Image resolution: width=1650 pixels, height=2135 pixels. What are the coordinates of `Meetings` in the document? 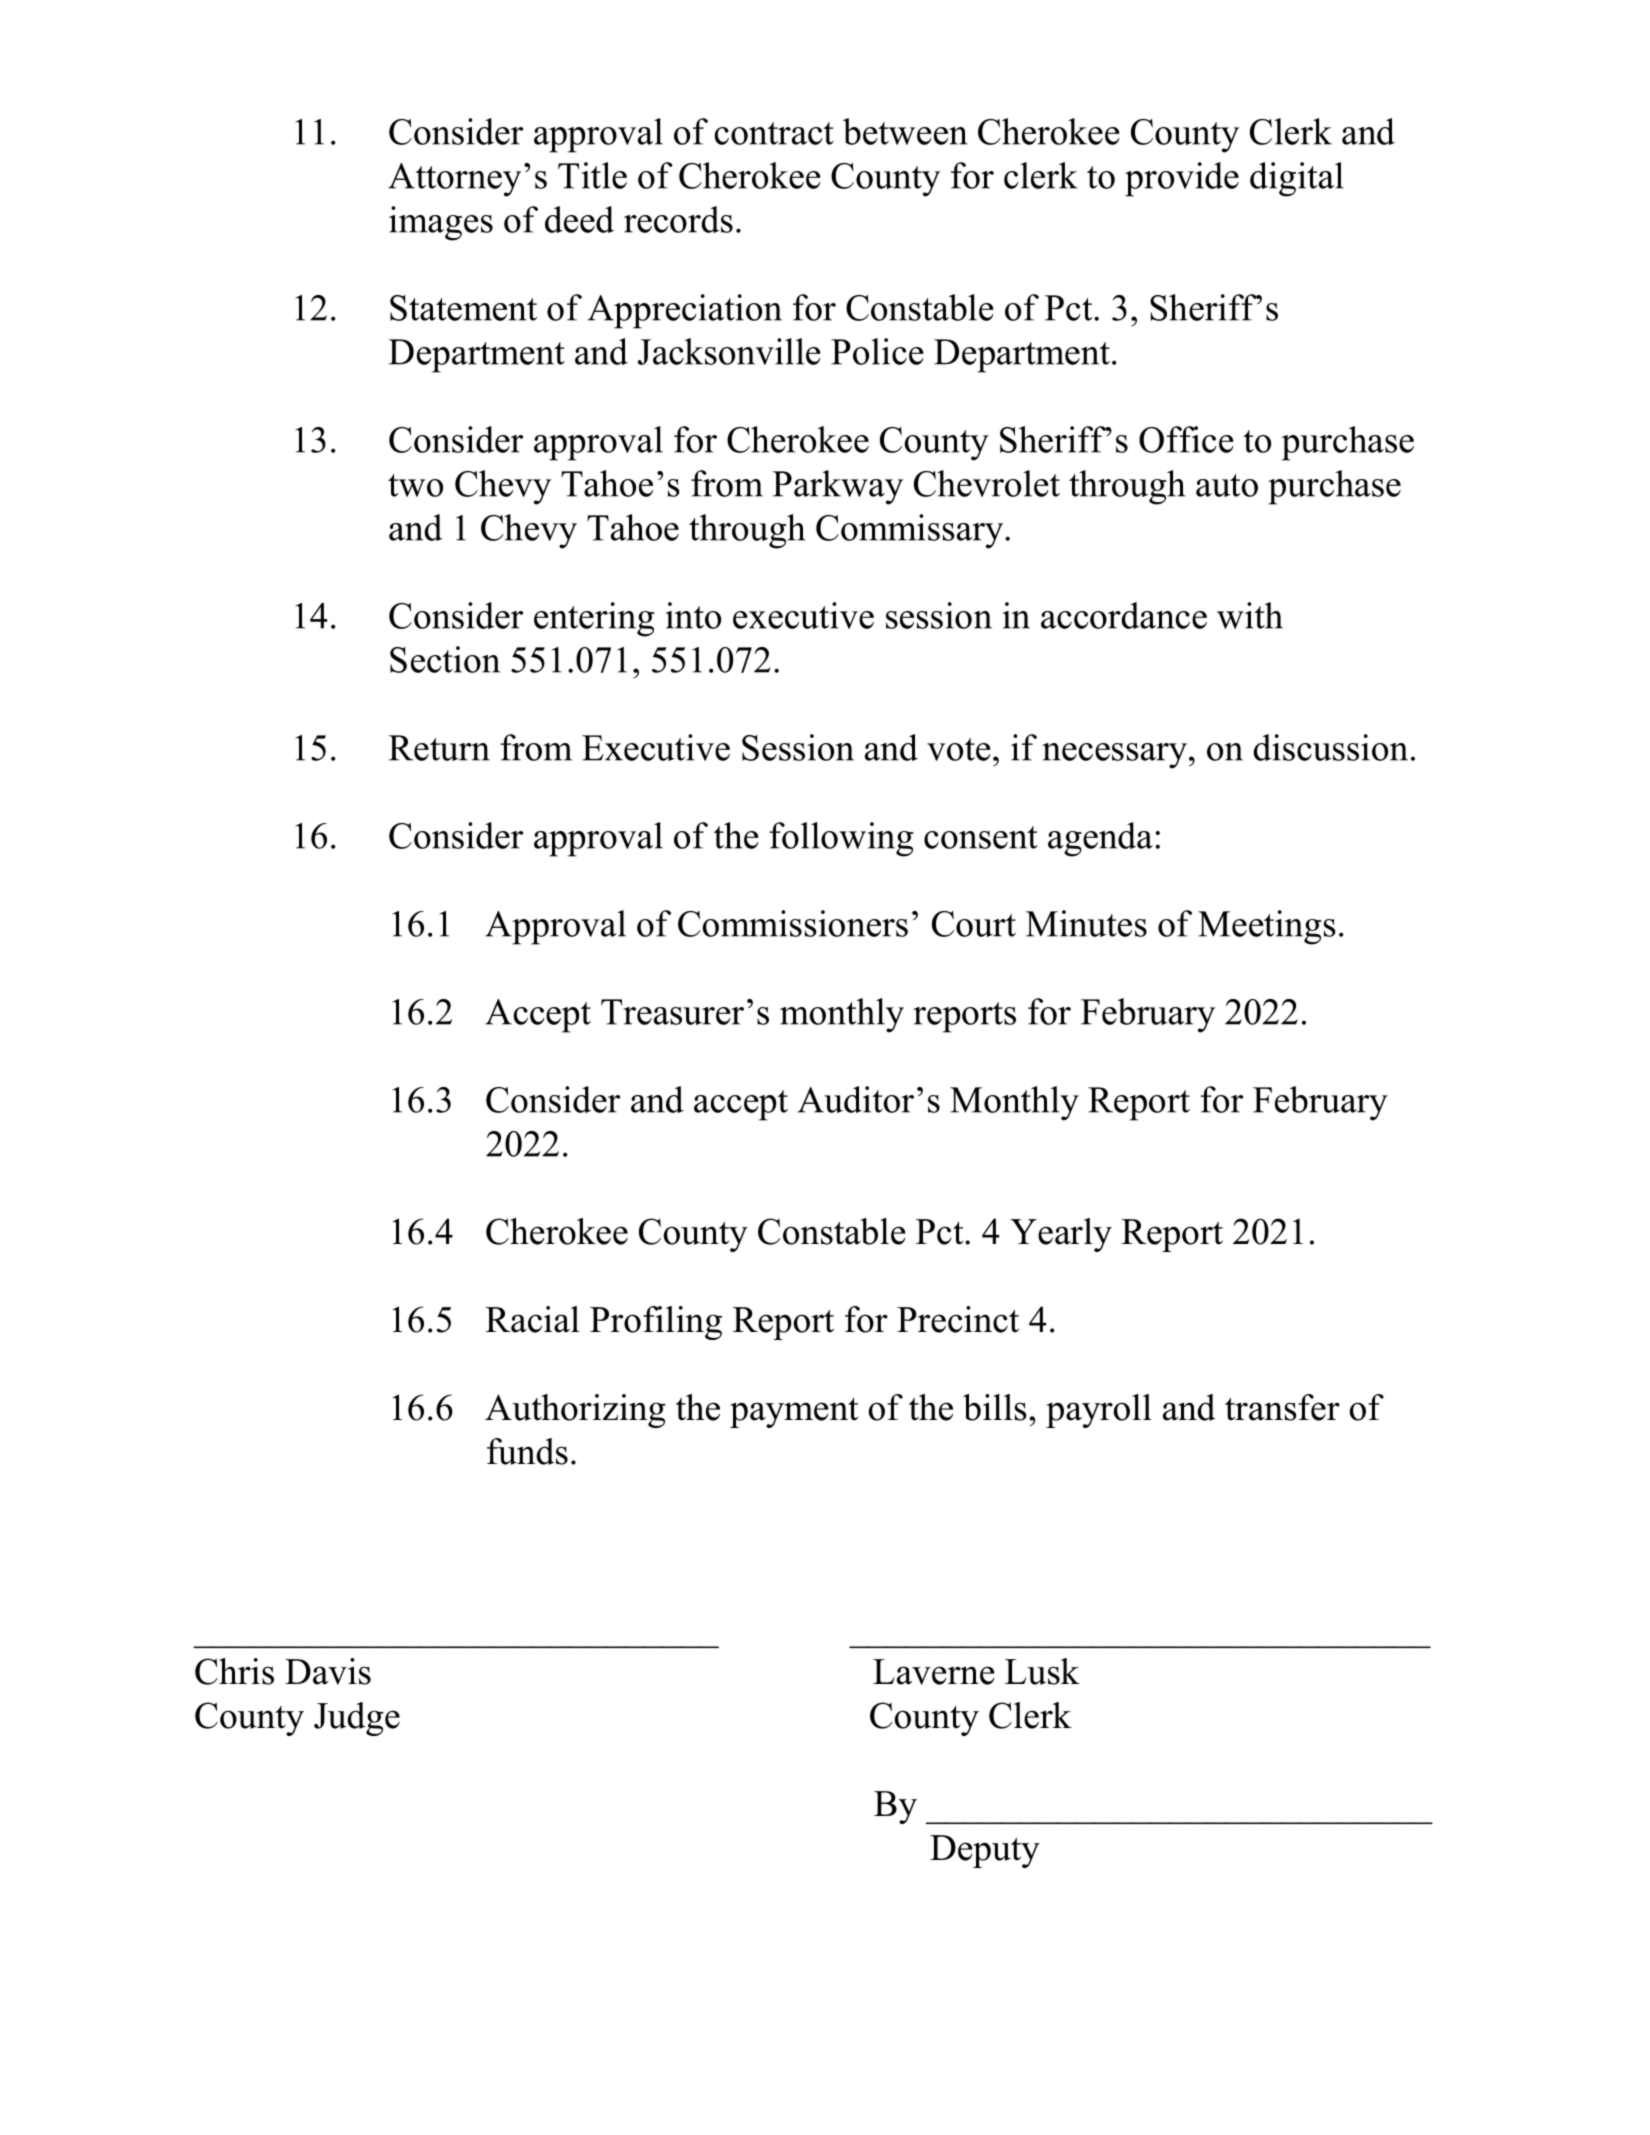 It's located at (1267, 927).
